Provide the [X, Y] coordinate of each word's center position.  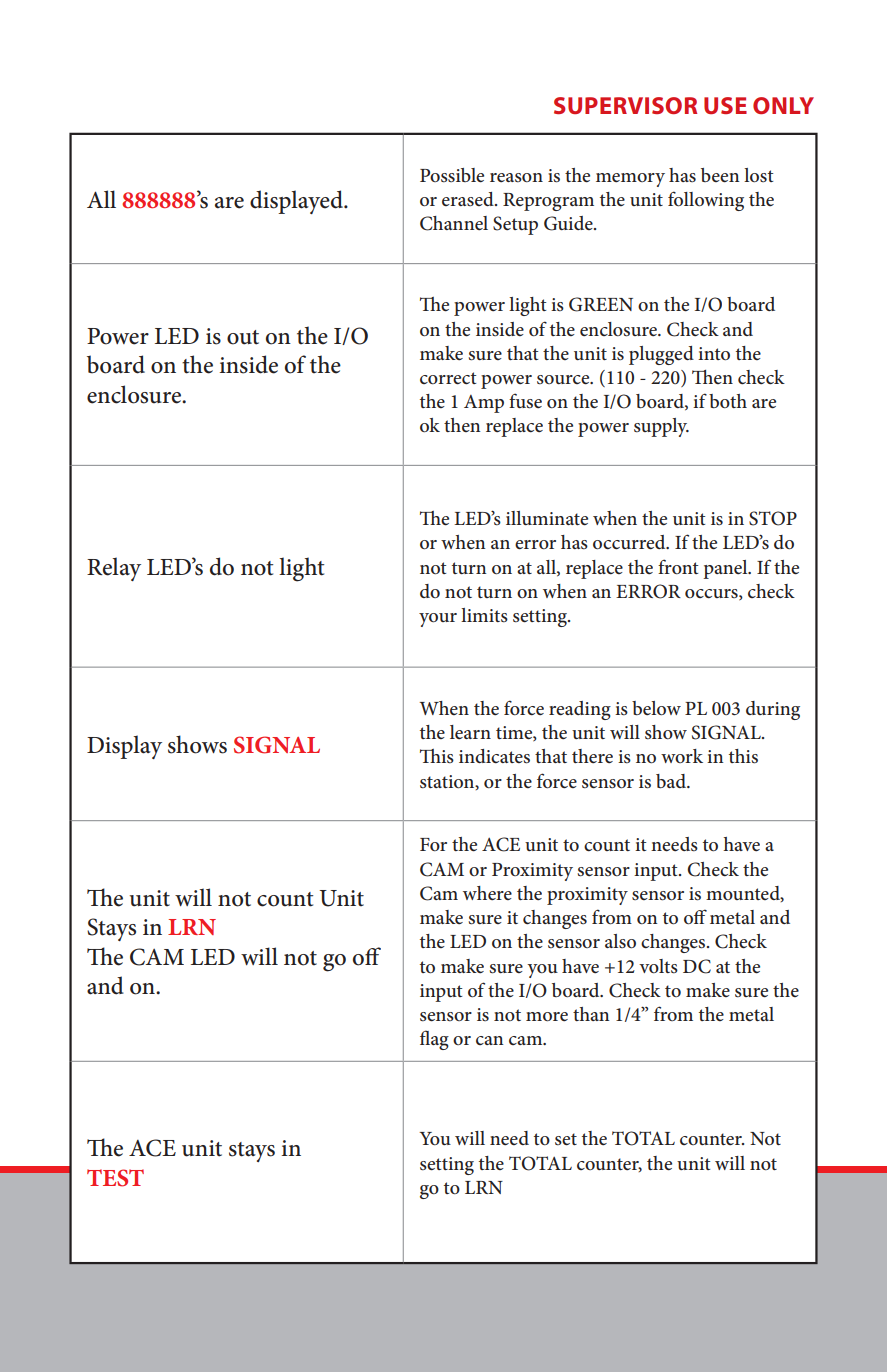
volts [658, 966]
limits [484, 615]
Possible [452, 175]
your [438, 620]
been [720, 175]
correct [448, 378]
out [243, 337]
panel [726, 569]
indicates [494, 756]
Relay [114, 569]
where [487, 893]
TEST [115, 1178]
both [728, 401]
